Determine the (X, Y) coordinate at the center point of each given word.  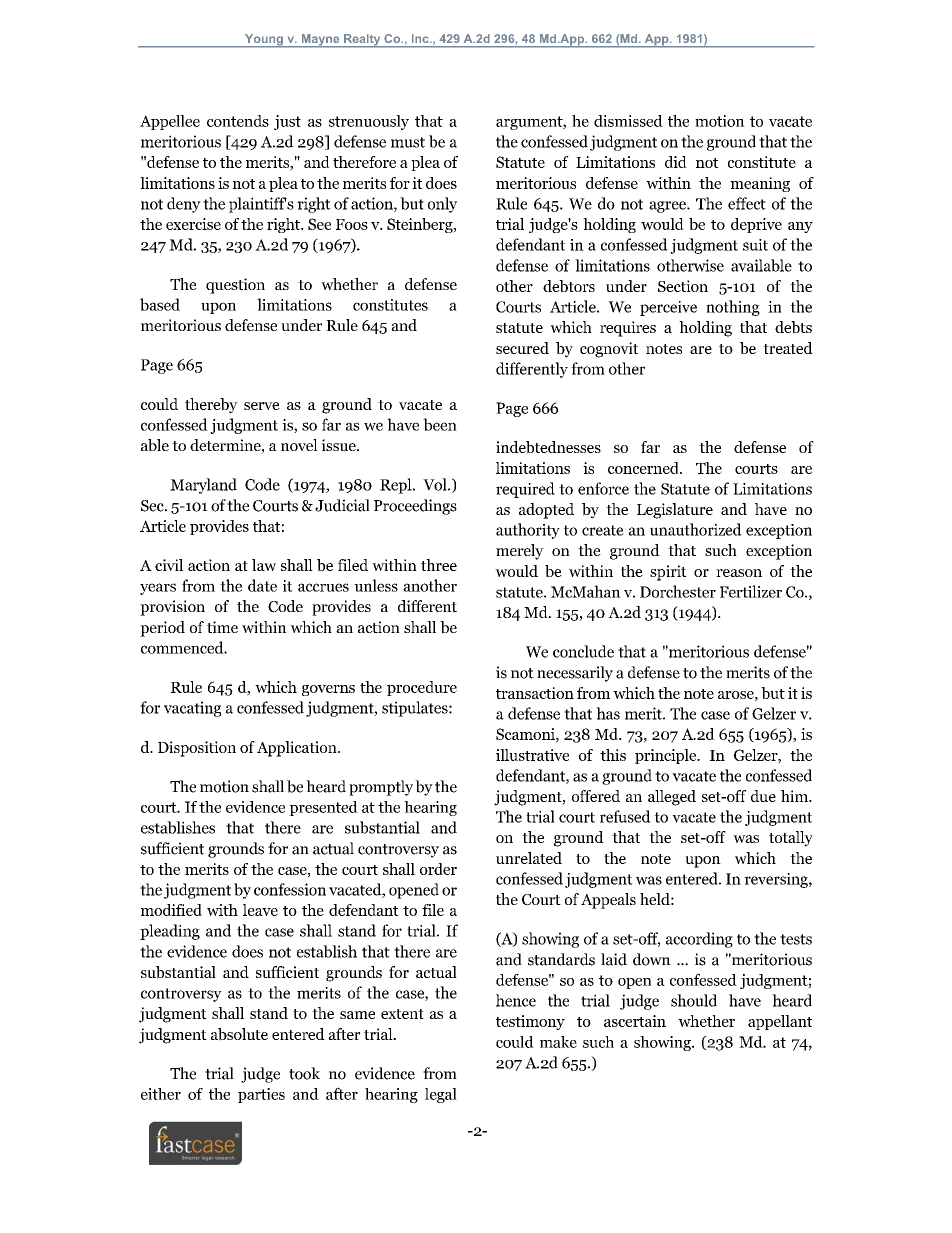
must (408, 142)
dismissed (628, 121)
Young (264, 41)
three (439, 565)
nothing (733, 308)
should (694, 1000)
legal (441, 1095)
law (264, 565)
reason (739, 573)
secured (522, 348)
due (763, 796)
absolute (239, 1034)
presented (323, 808)
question (235, 286)
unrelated (529, 858)
